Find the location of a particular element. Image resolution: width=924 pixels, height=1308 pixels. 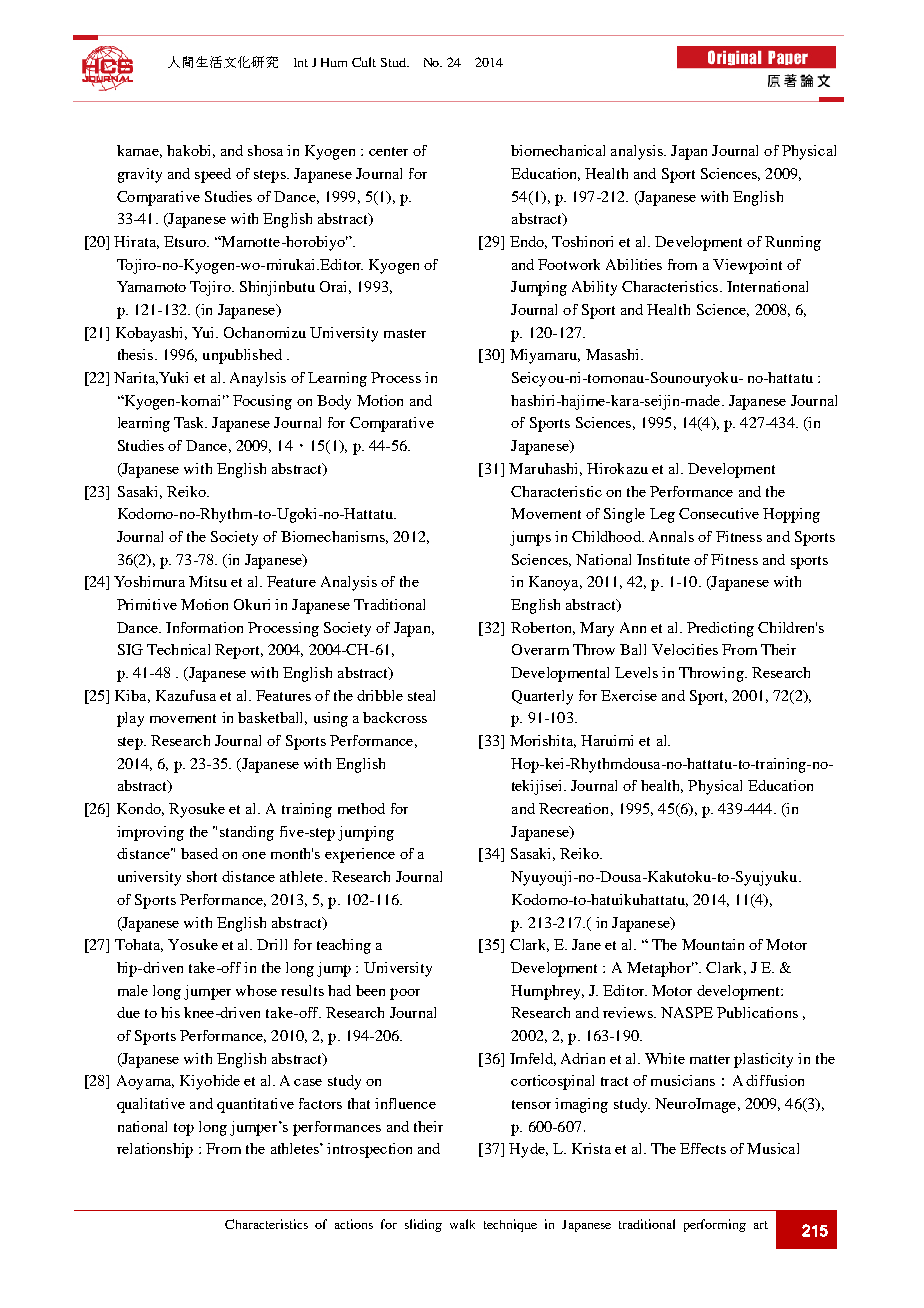

short is located at coordinates (202, 876).
